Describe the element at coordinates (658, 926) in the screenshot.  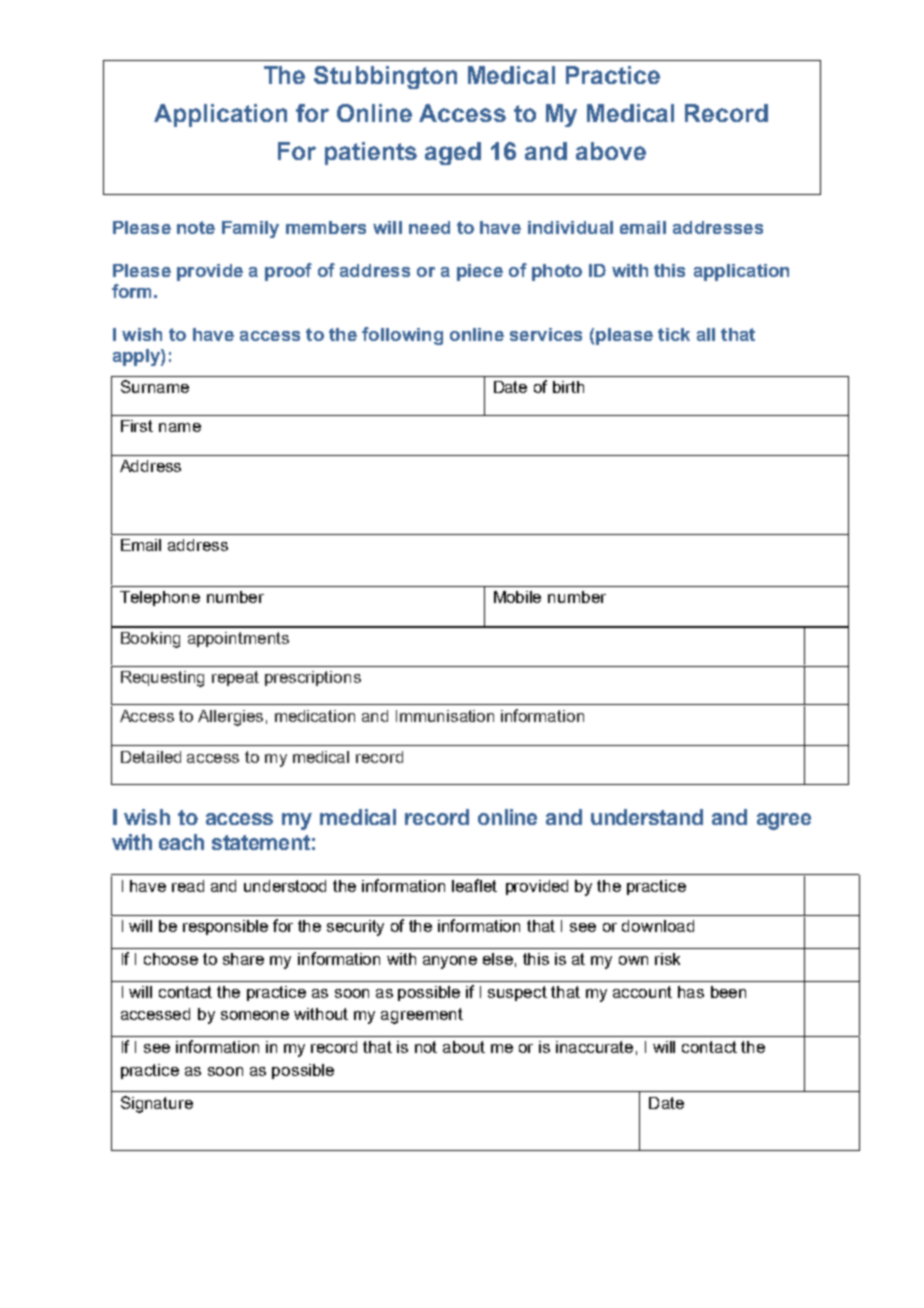
I see `download` at that location.
